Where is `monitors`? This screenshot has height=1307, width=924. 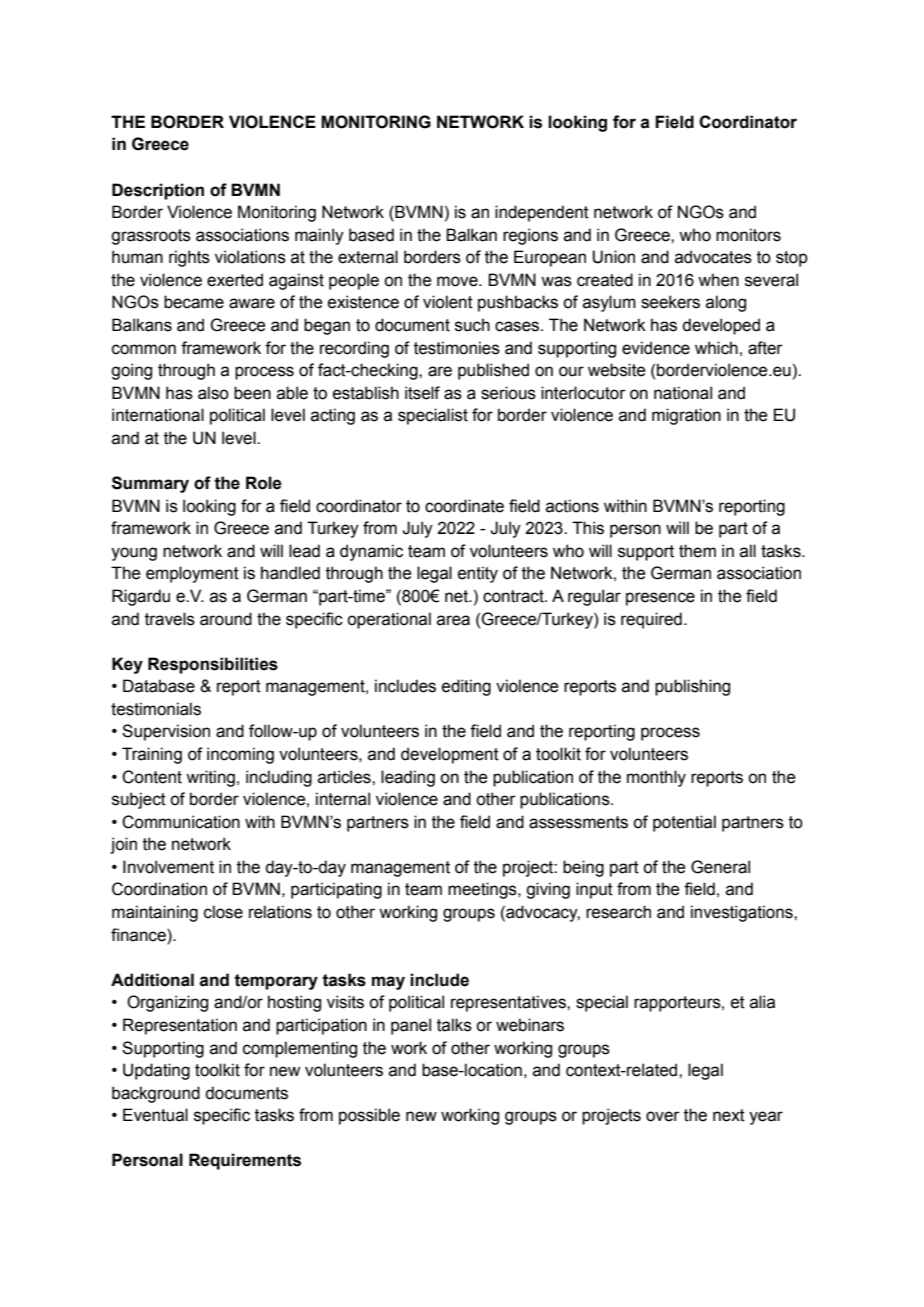
monitors is located at coordinates (748, 235).
